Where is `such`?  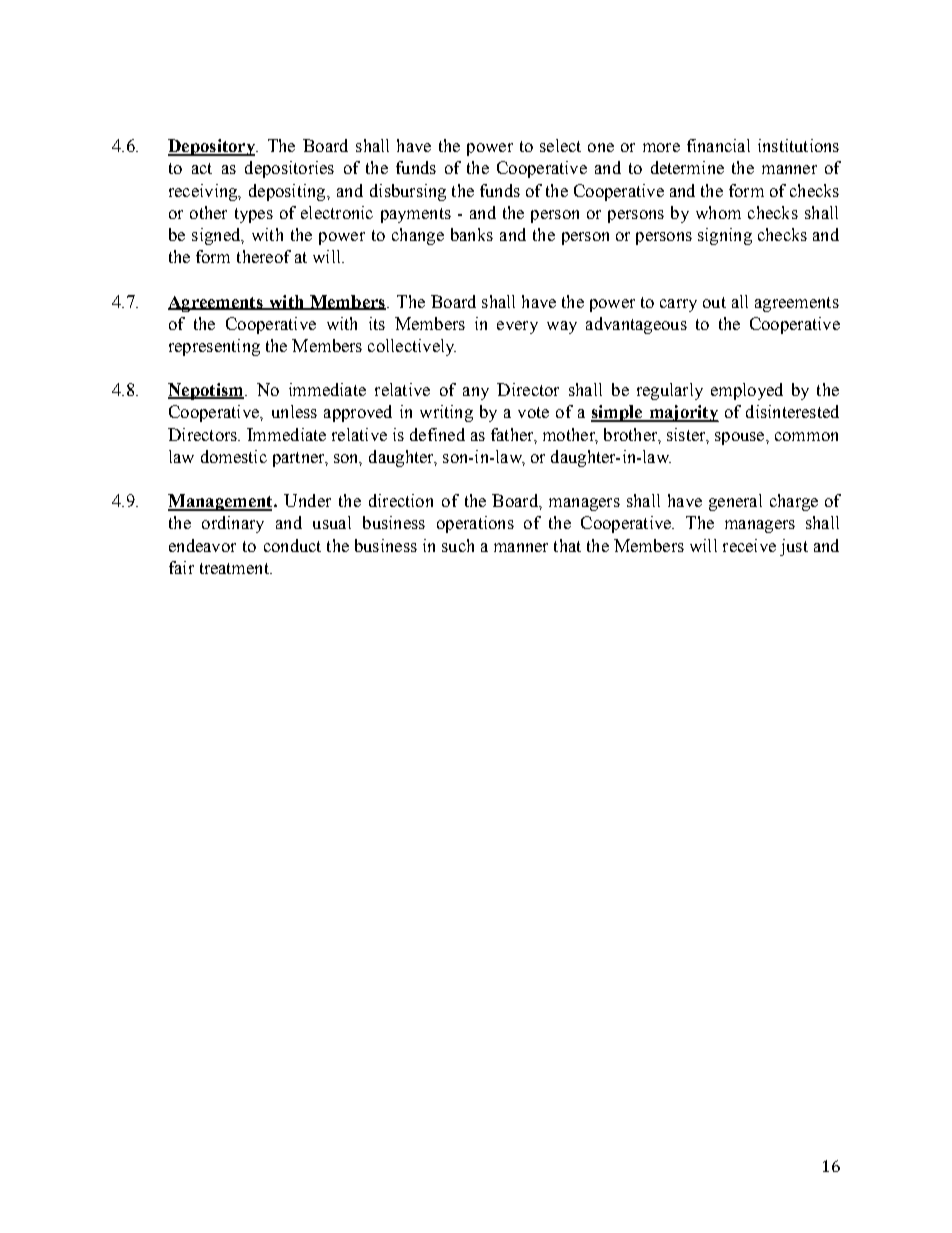 such is located at coordinates (458, 545).
